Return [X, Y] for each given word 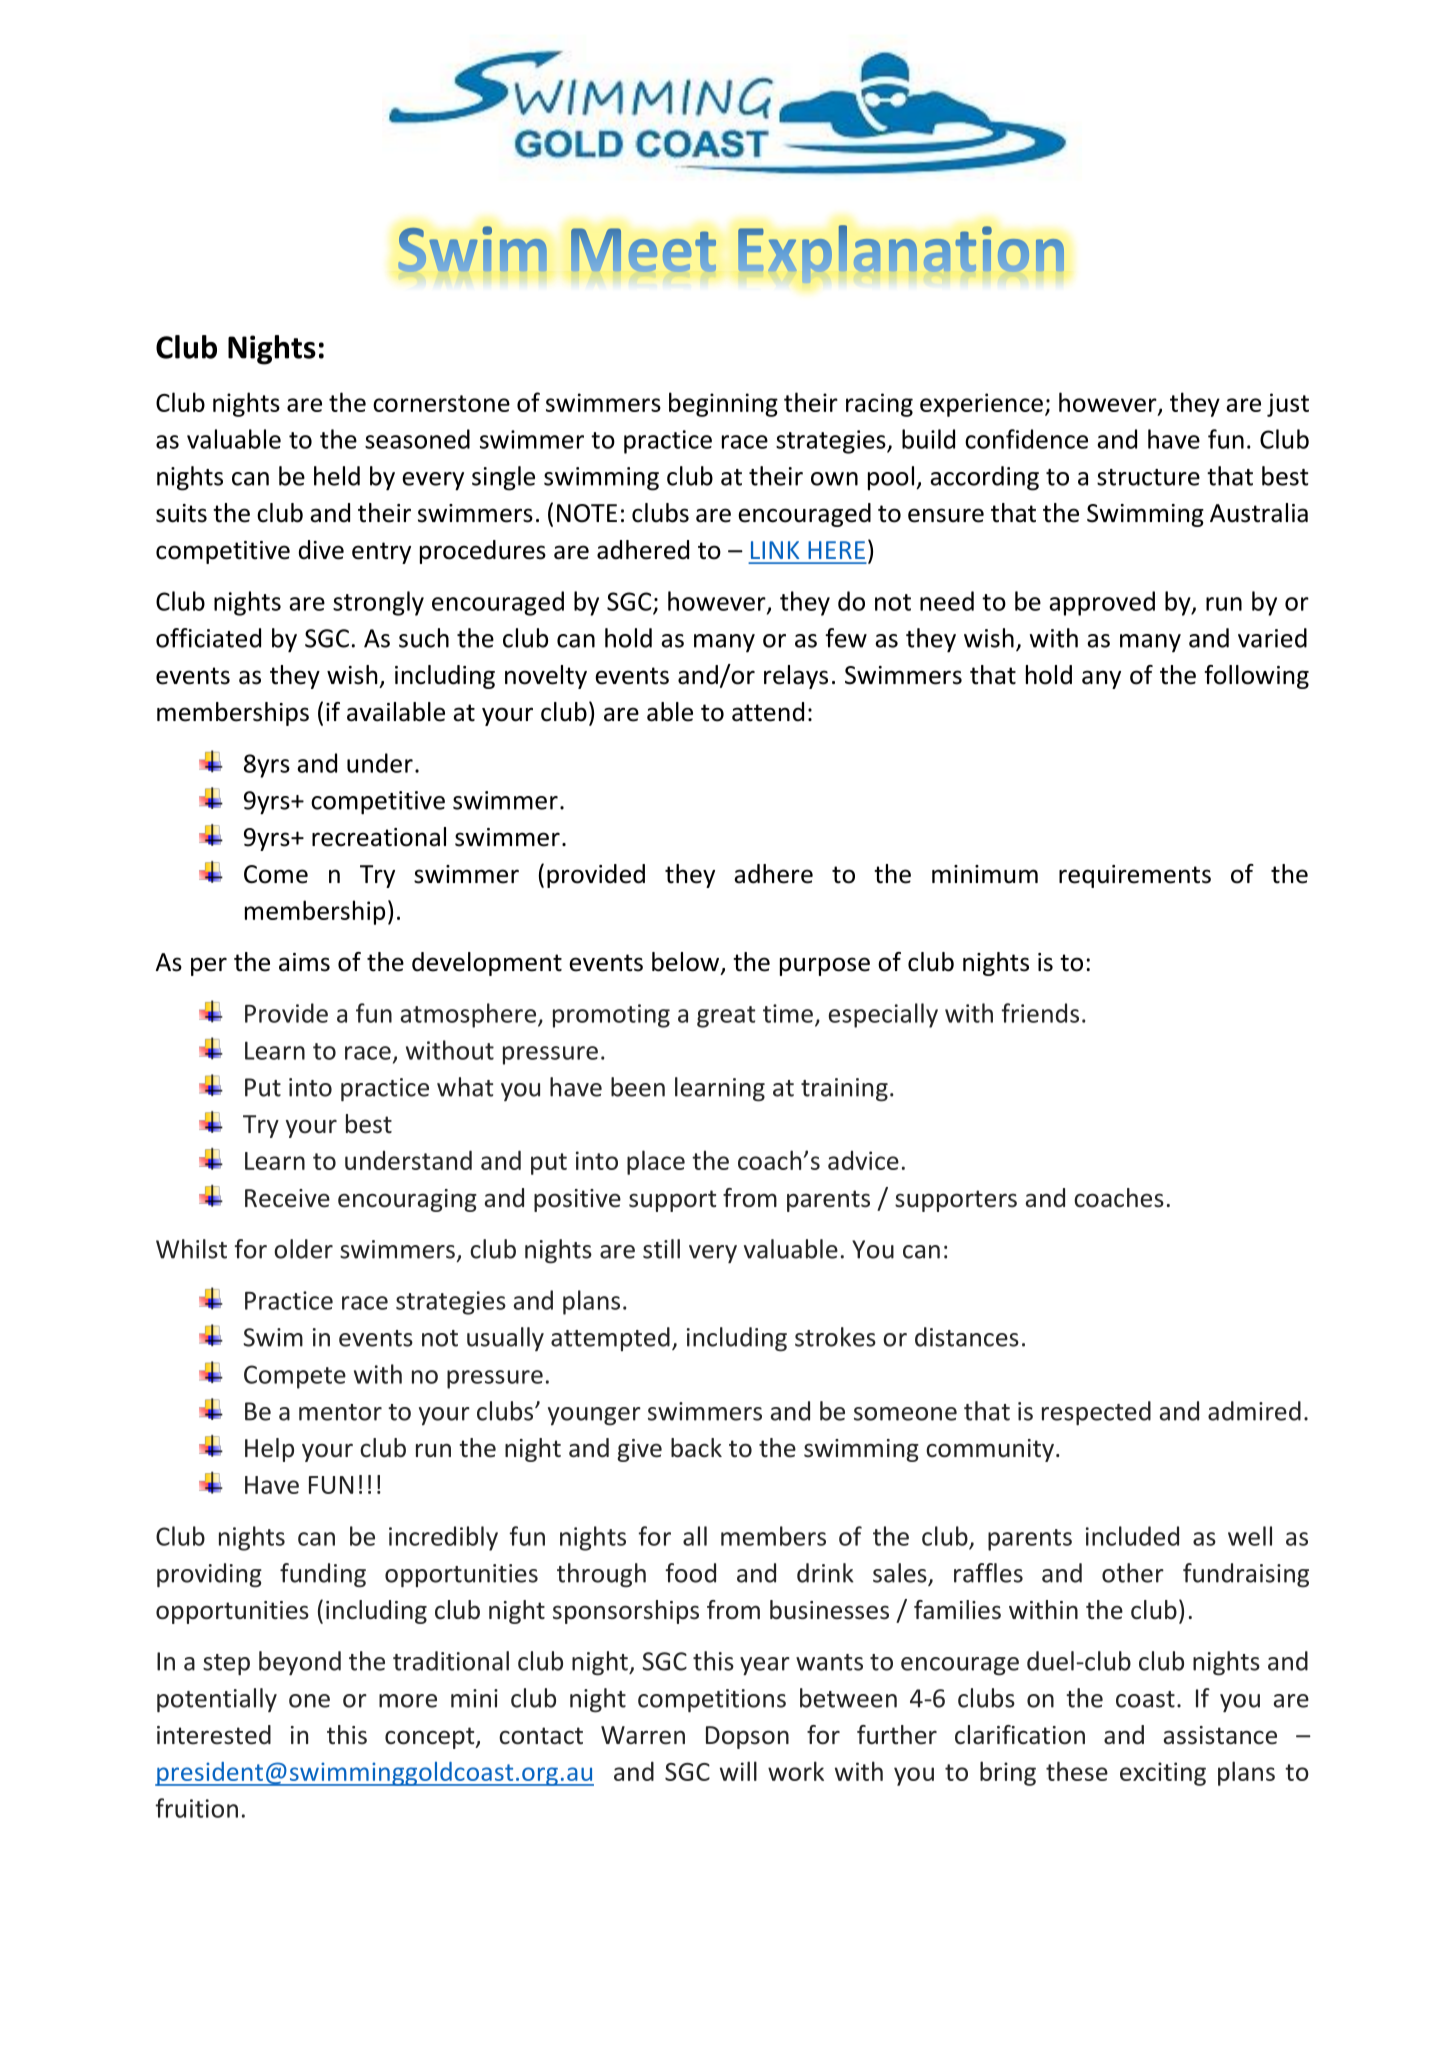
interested [214, 1735]
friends [1040, 1013]
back [696, 1448]
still [661, 1249]
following [1257, 677]
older [303, 1249]
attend [768, 712]
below [687, 963]
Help [269, 1450]
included [1132, 1536]
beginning [723, 404]
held [337, 476]
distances [967, 1337]
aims [304, 962]
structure [1148, 477]
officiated [208, 638]
